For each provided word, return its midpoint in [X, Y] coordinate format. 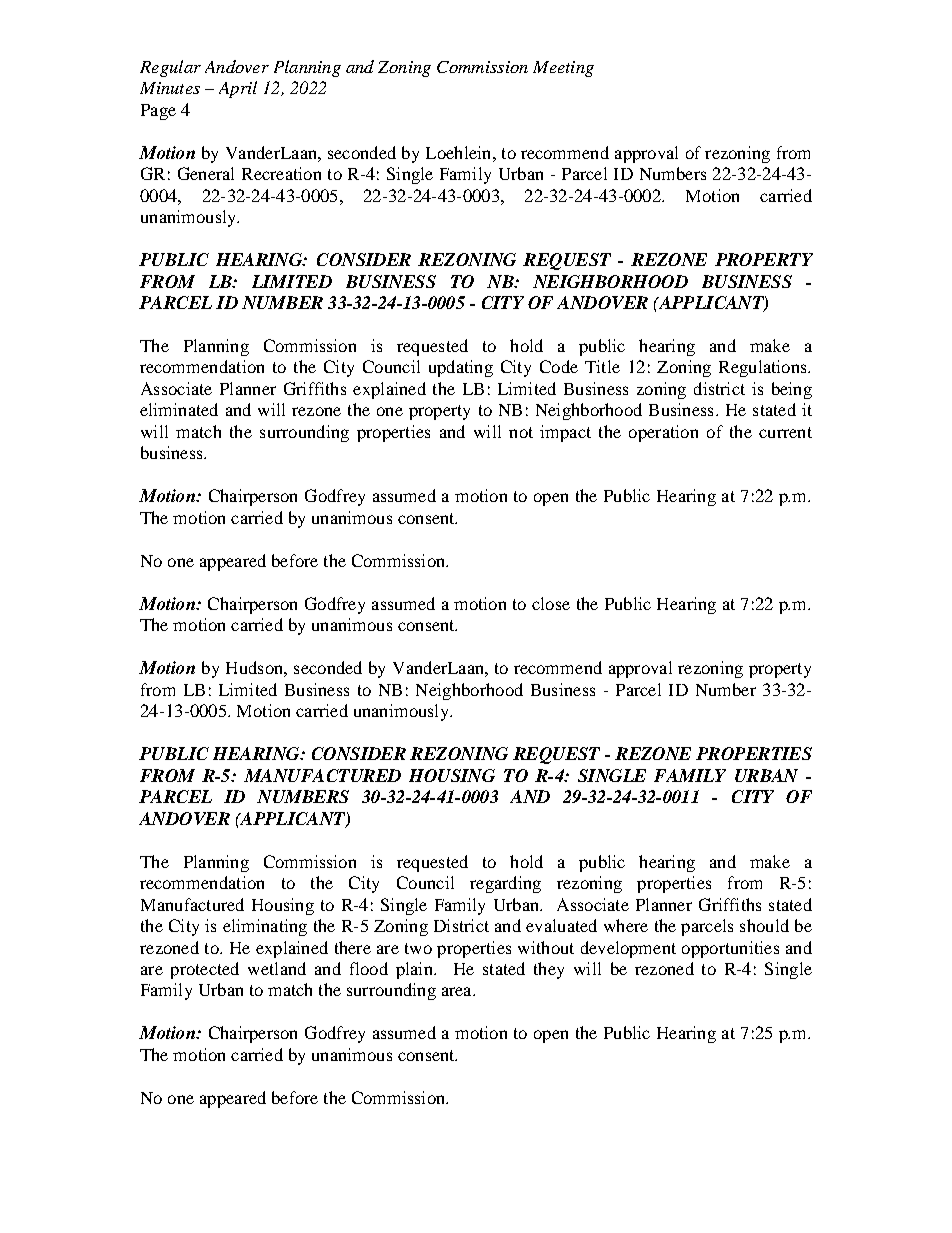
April [238, 89]
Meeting [563, 69]
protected [205, 970]
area [458, 991]
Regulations [764, 368]
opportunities [730, 949]
